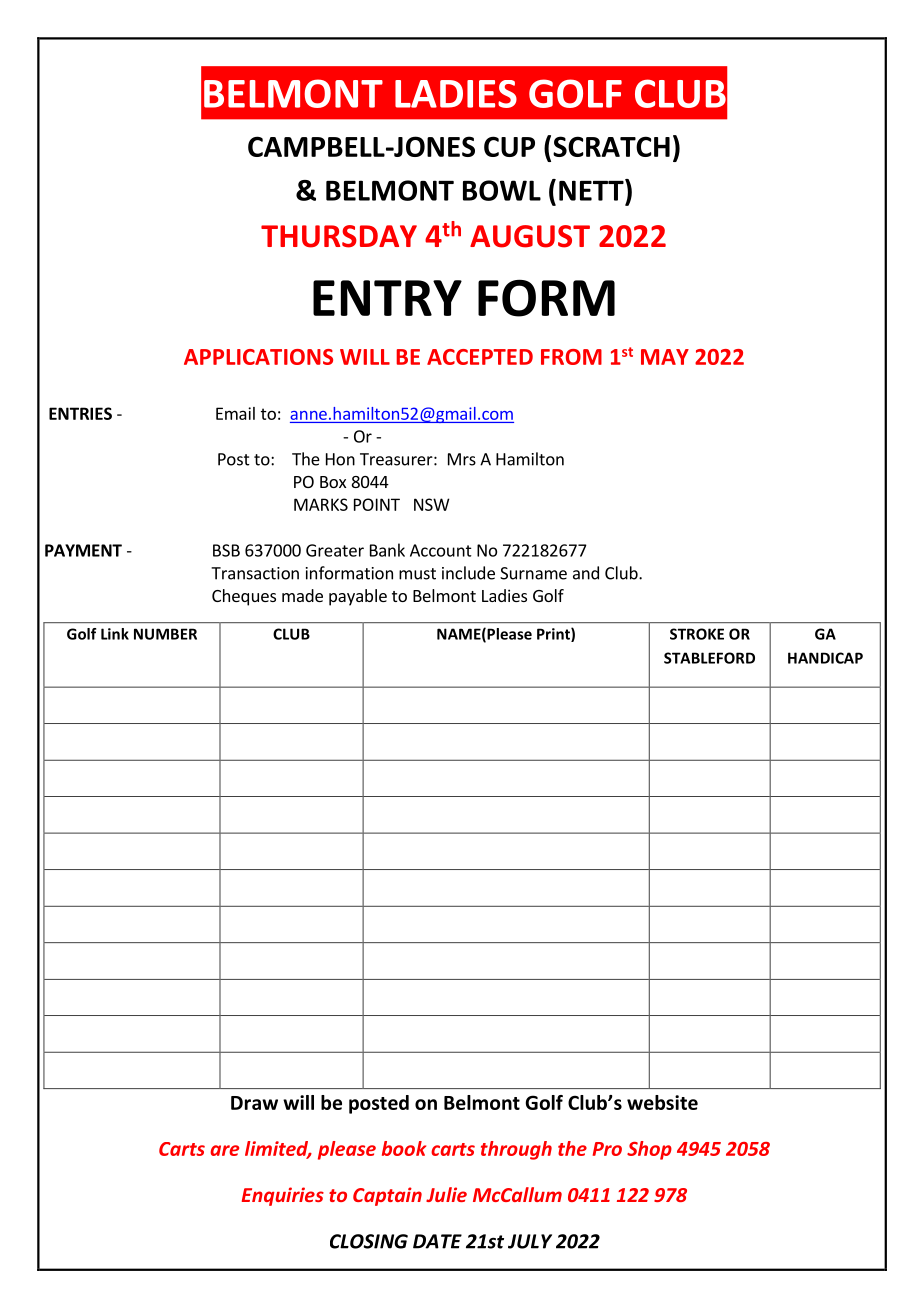 The image size is (924, 1308). Describe the element at coordinates (665, 357) in the screenshot. I see `MAY` at that location.
